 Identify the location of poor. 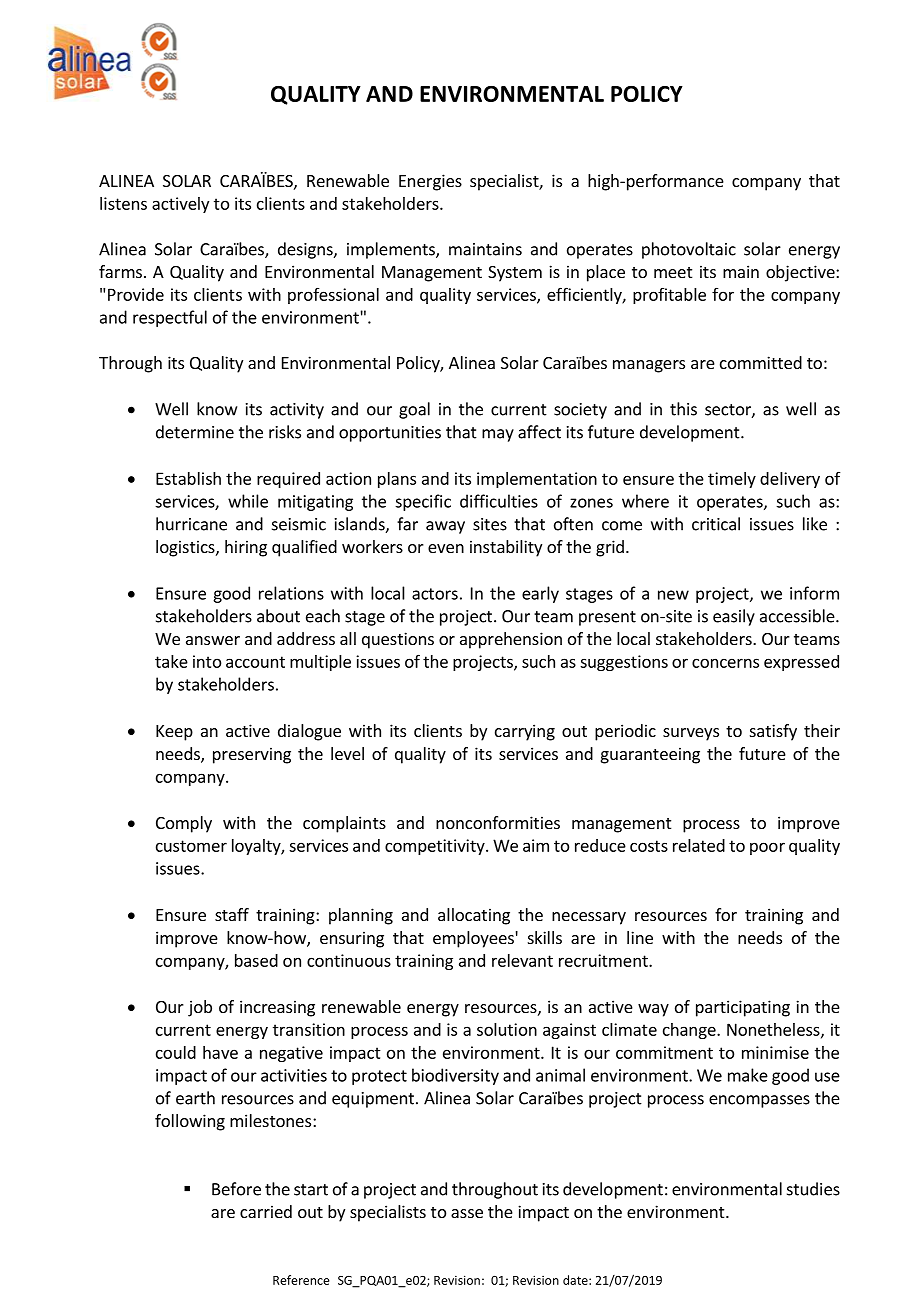
(767, 848).
